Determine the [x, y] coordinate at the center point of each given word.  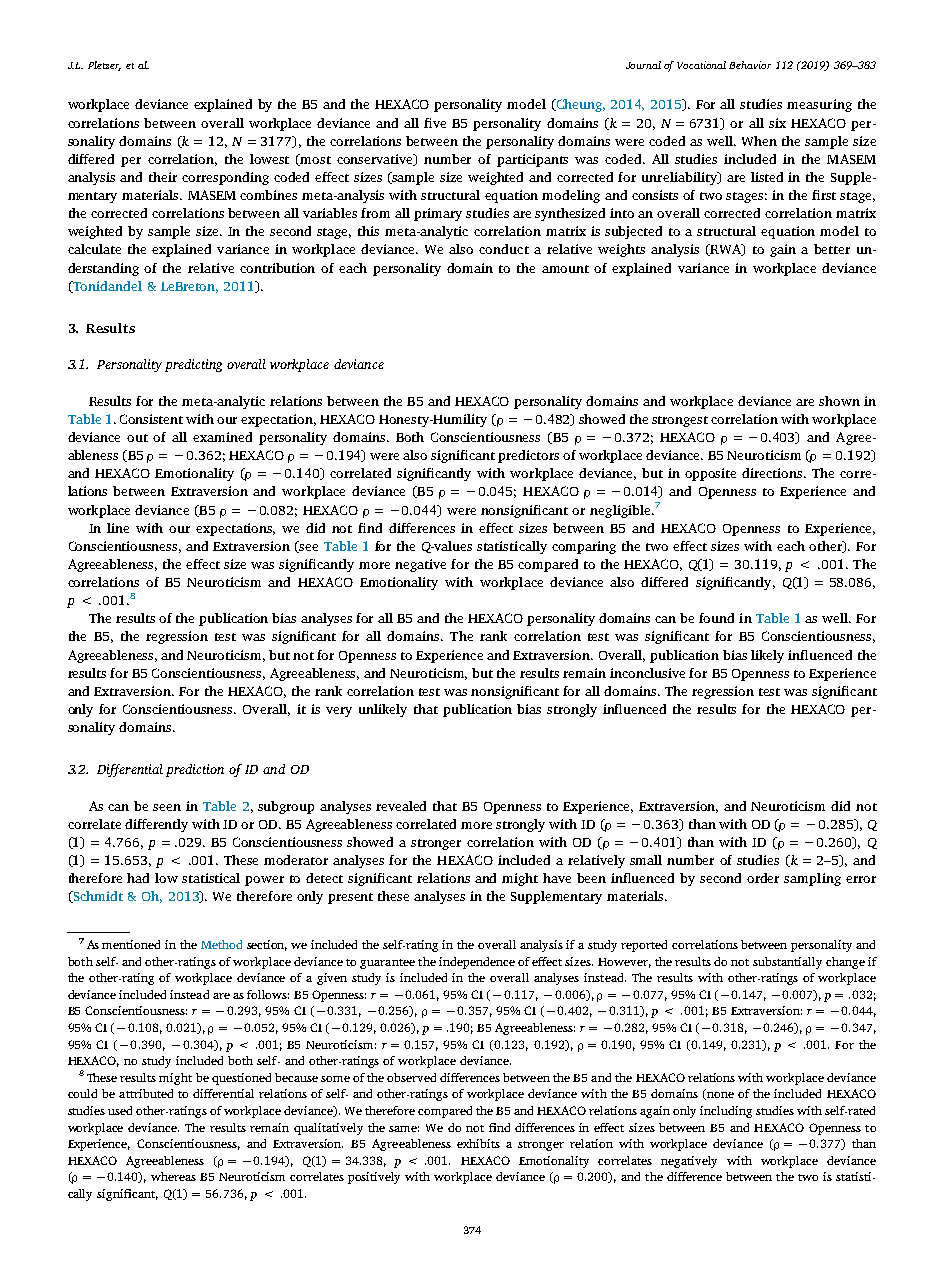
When [759, 141]
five [435, 123]
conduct [504, 249]
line [118, 528]
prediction [195, 770]
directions [773, 473]
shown [839, 401]
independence [477, 963]
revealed [401, 806]
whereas [173, 1176]
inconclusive [647, 673]
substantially [787, 963]
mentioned [131, 944]
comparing [584, 547]
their [163, 177]
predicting [193, 365]
